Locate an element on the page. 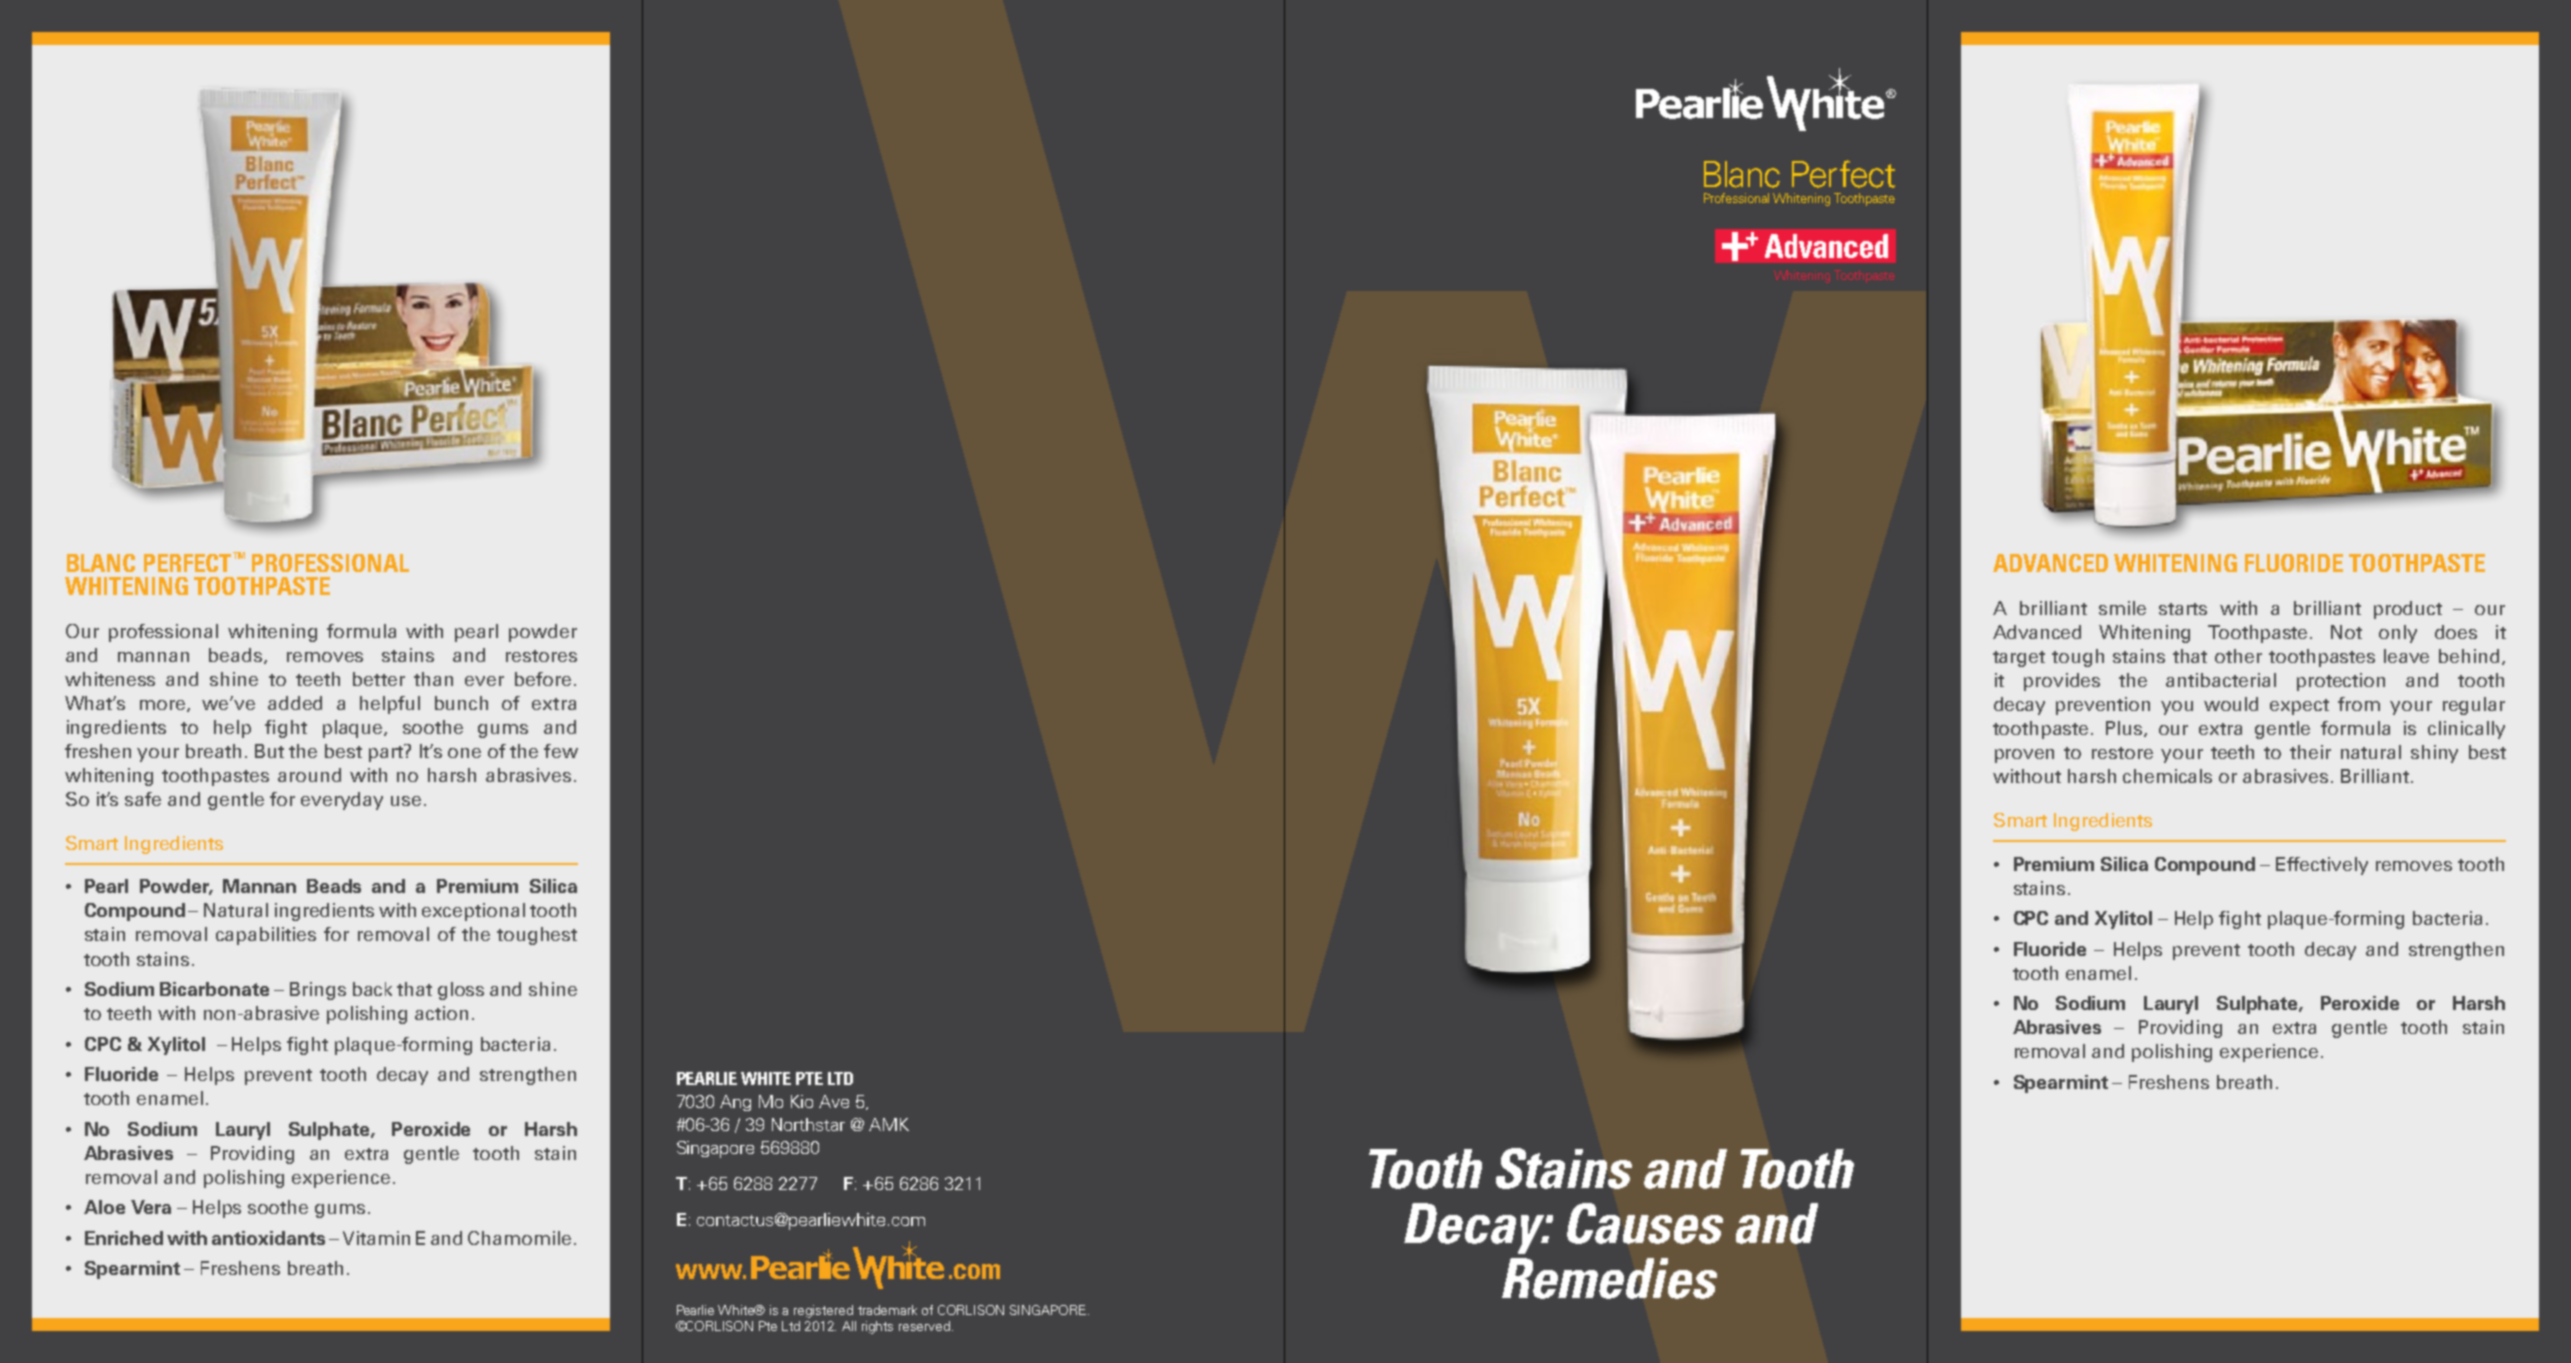  gloss is located at coordinates (461, 991).
